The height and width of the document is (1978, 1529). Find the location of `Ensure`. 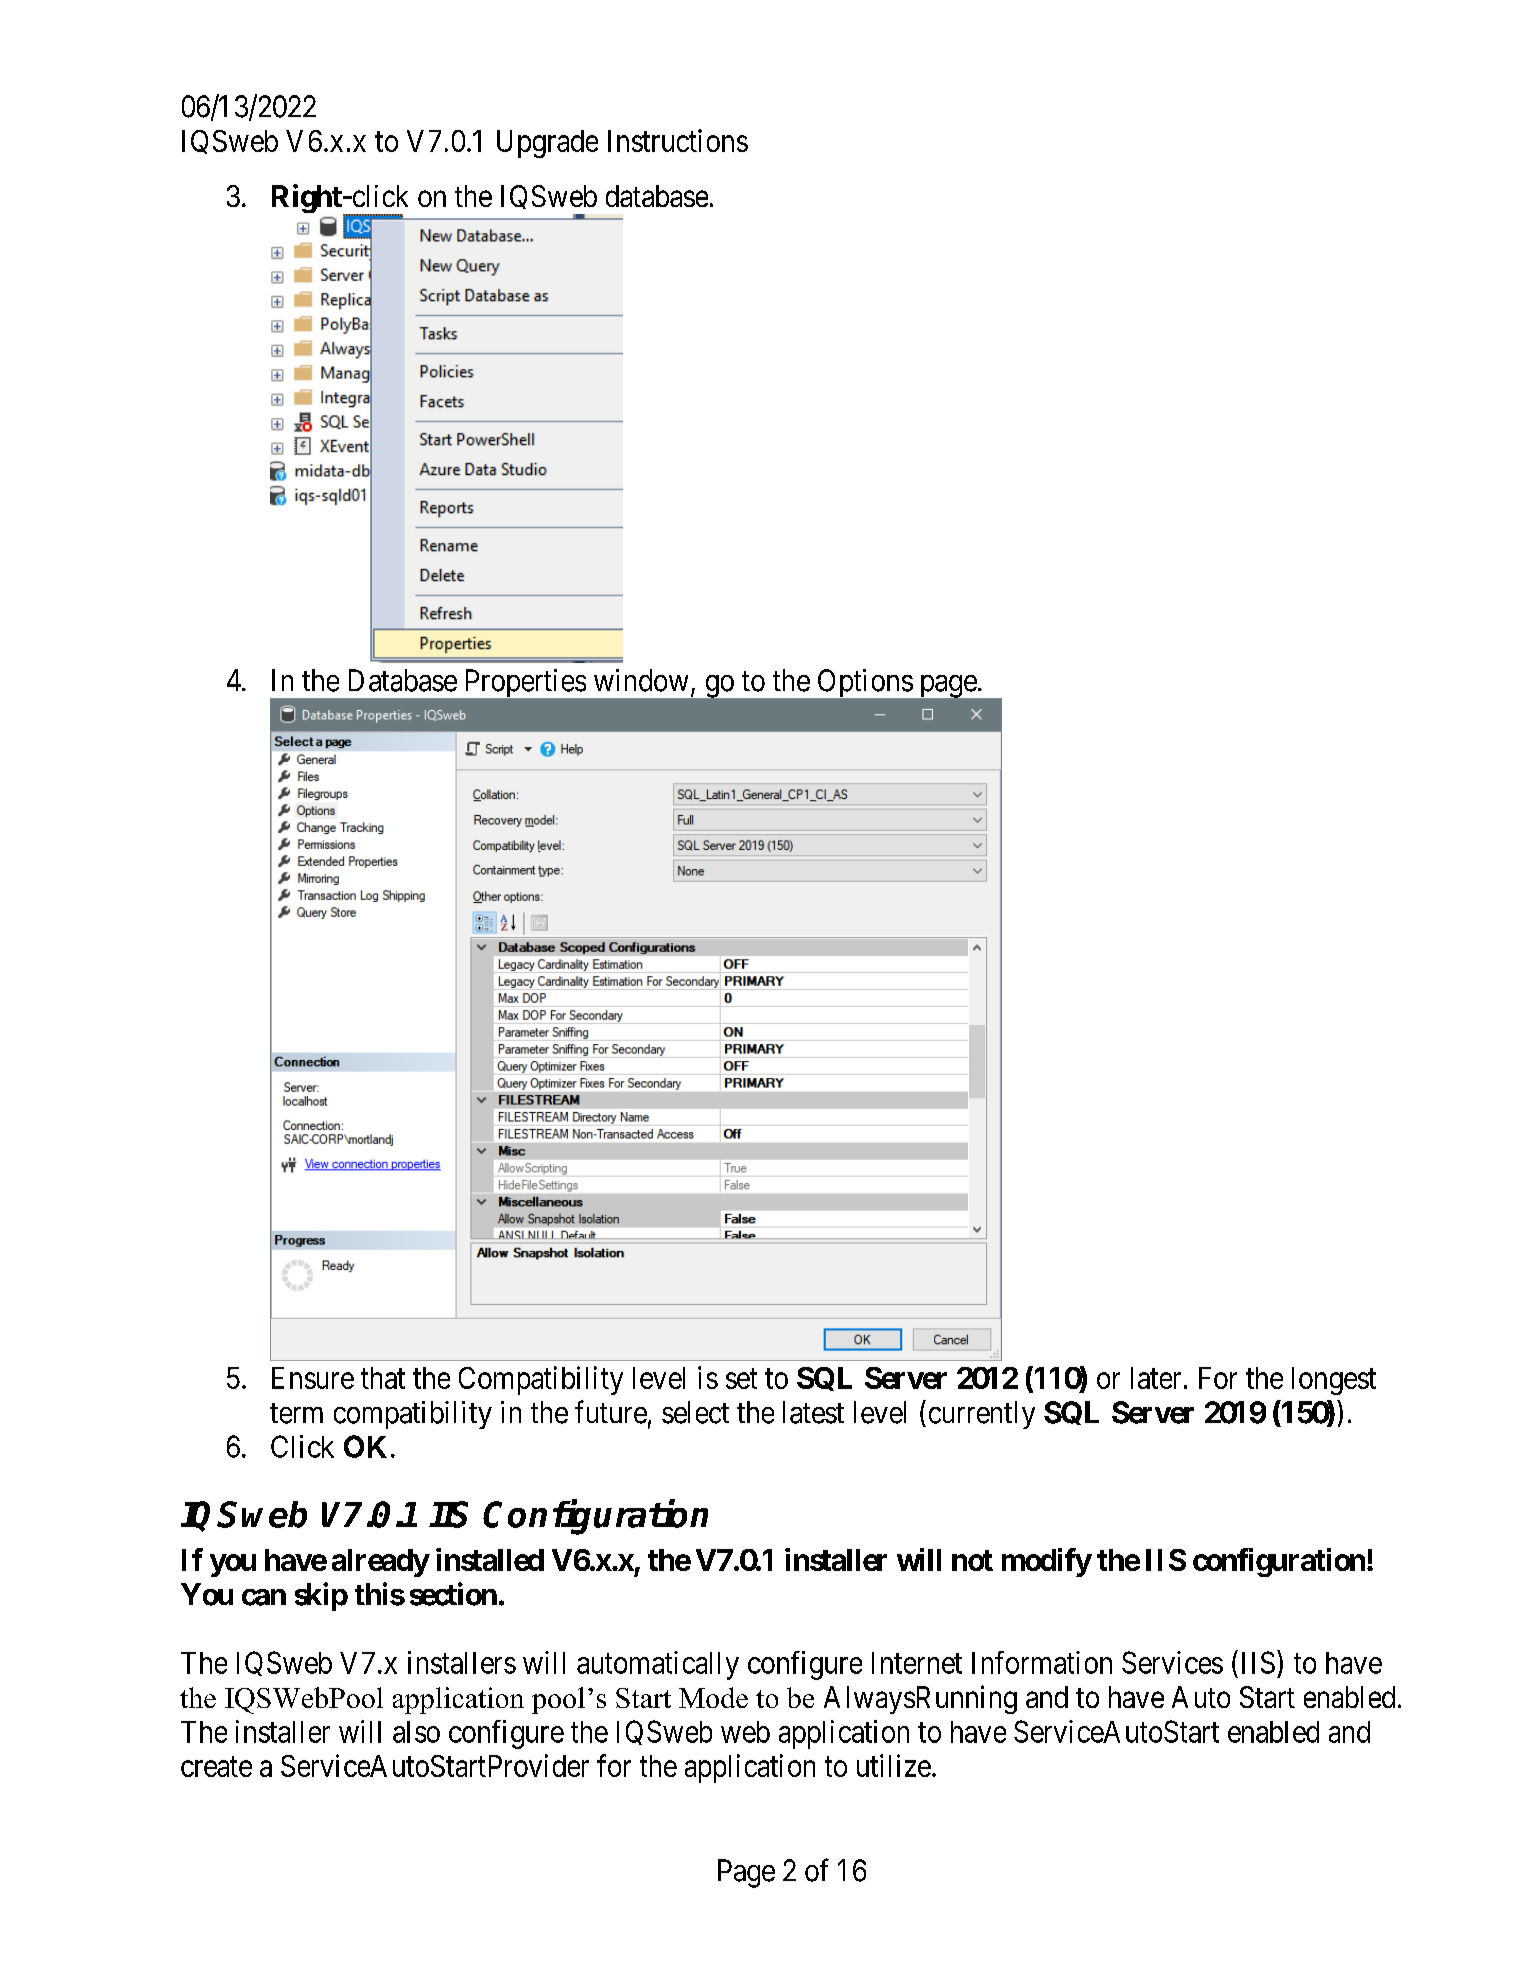

Ensure is located at coordinates (313, 1378).
